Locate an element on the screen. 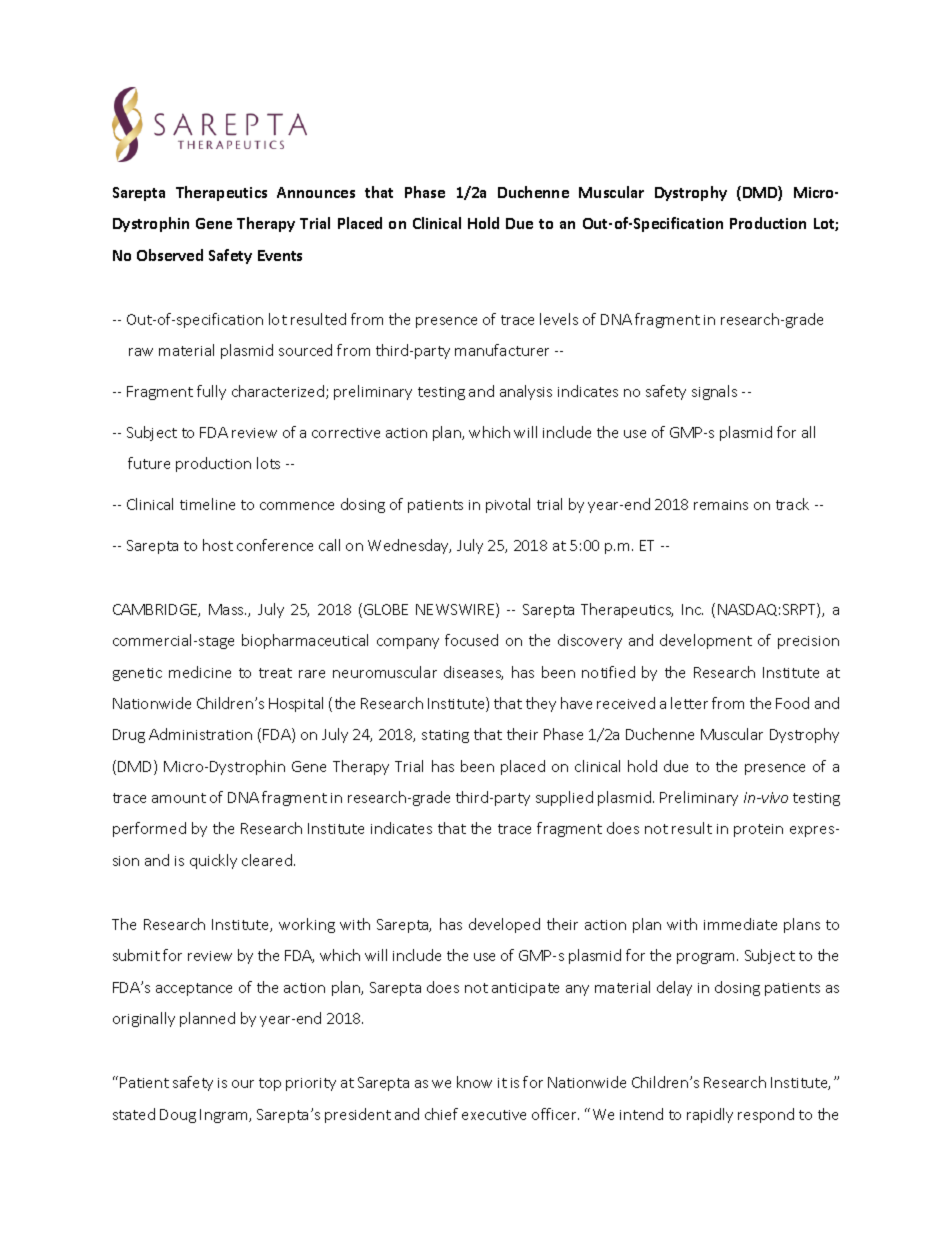 This screenshot has width=952, height=1233. medicine is located at coordinates (200, 672).
